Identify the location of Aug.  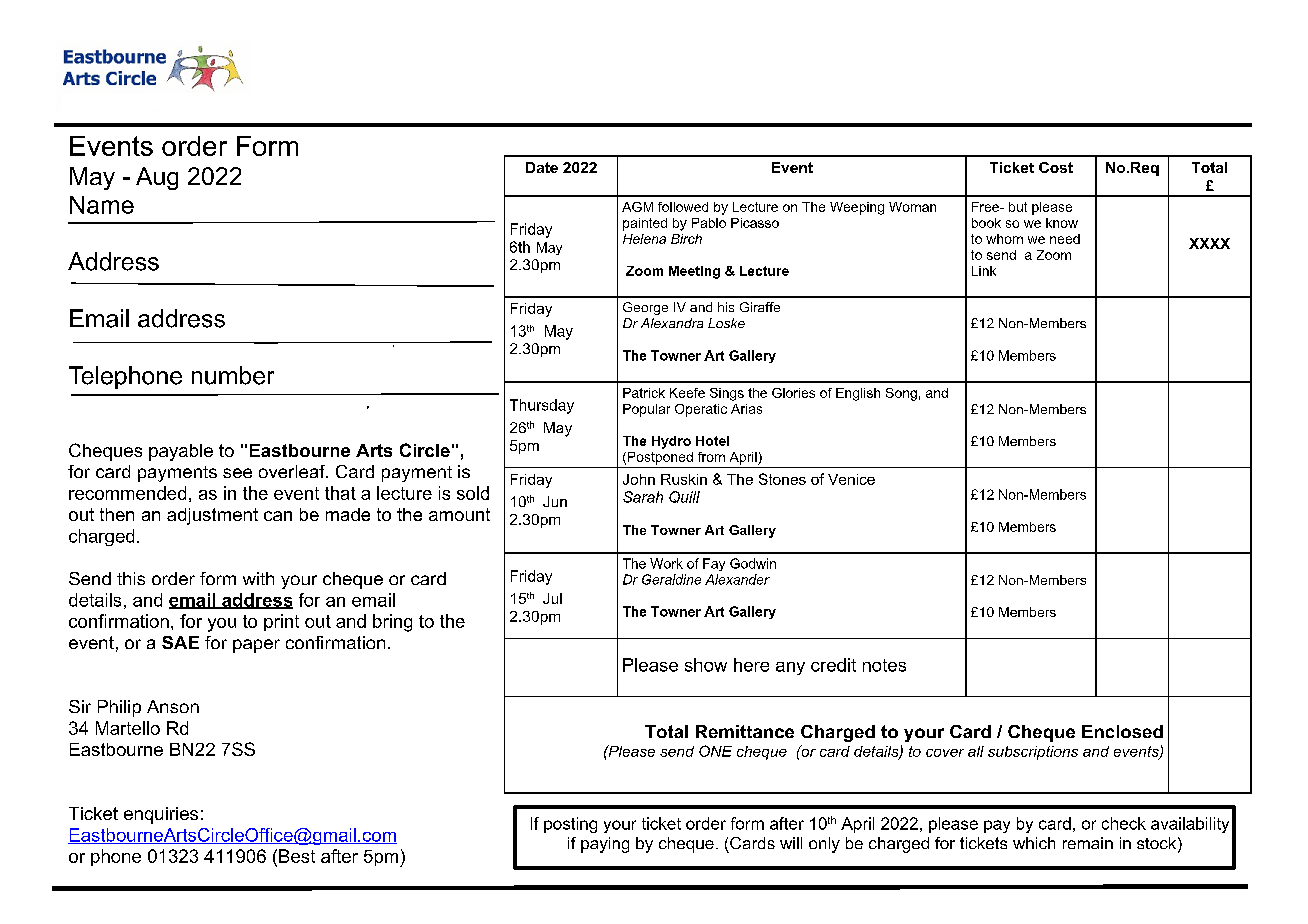
(157, 178).
